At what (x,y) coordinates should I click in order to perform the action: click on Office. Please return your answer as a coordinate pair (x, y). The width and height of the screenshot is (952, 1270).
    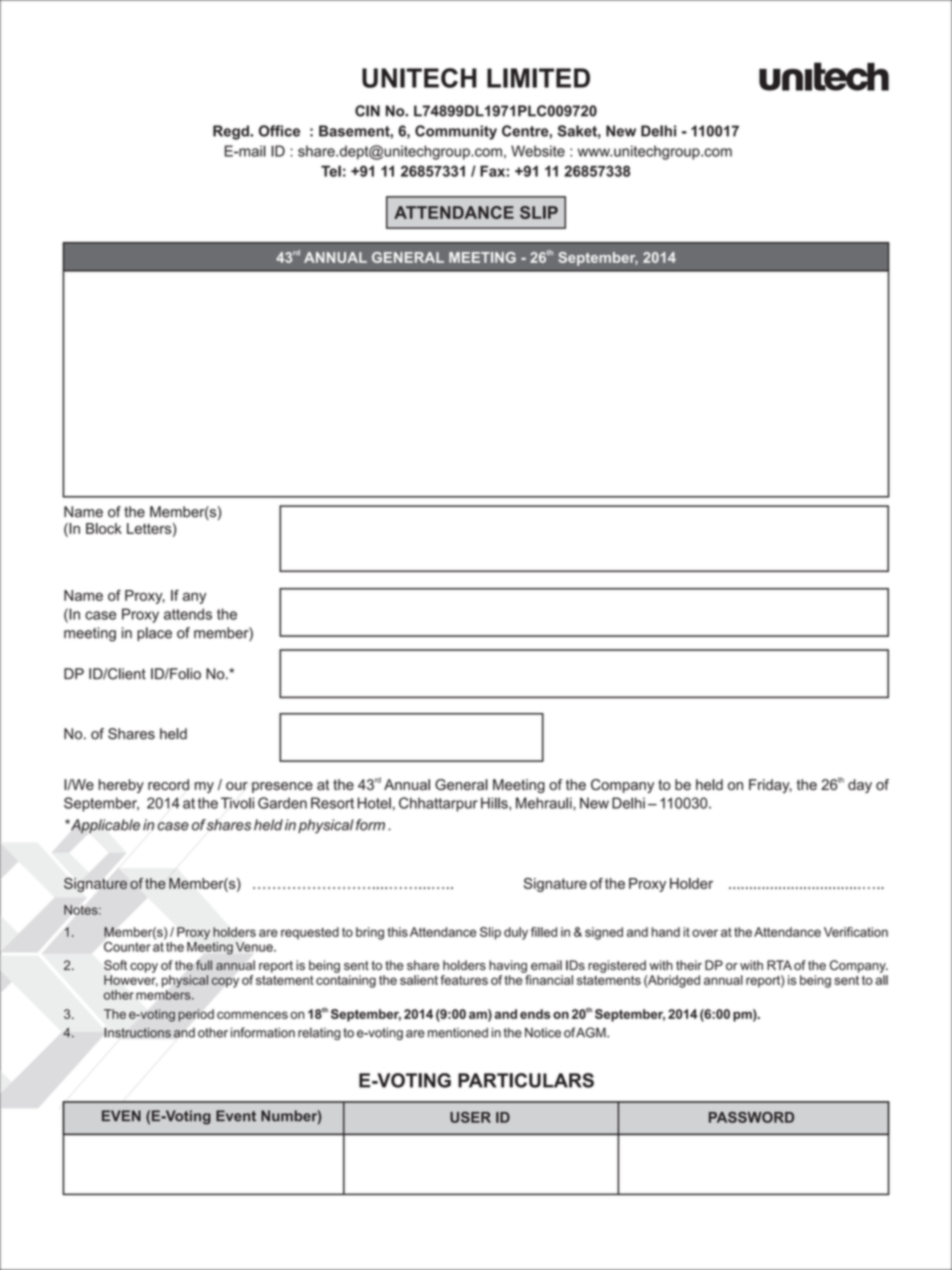
    Looking at the image, I should click on (279, 131).
